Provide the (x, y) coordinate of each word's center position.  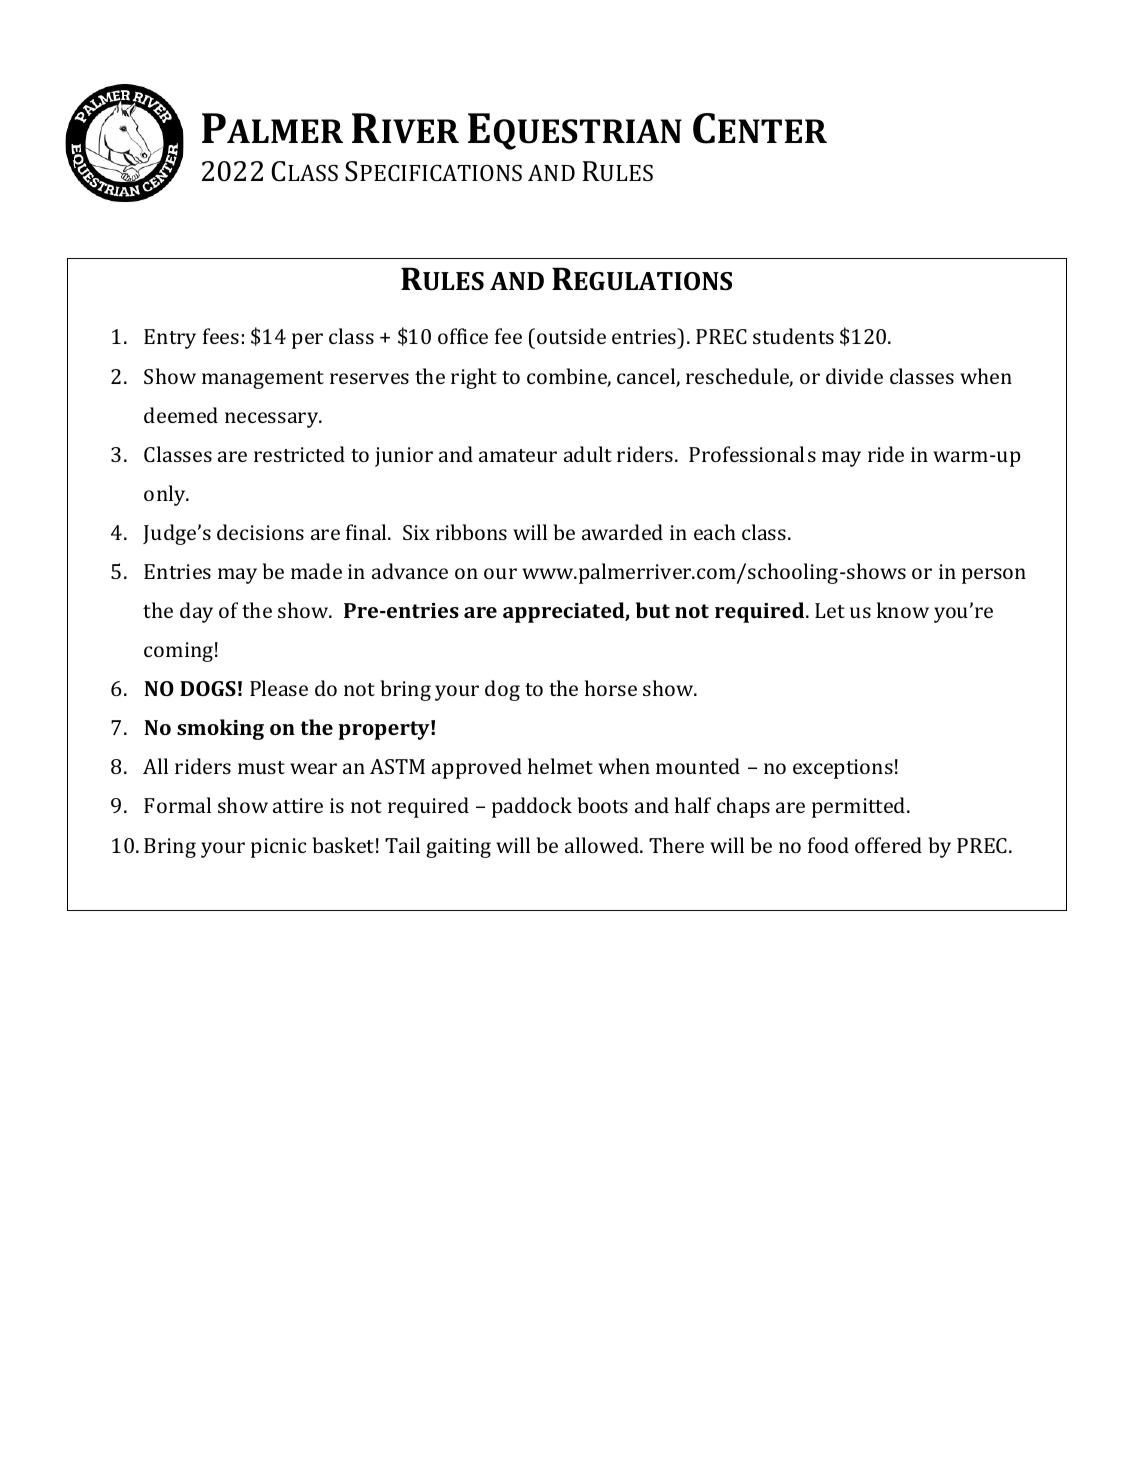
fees (221, 336)
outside (571, 336)
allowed (603, 845)
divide (854, 376)
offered (888, 845)
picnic (278, 848)
